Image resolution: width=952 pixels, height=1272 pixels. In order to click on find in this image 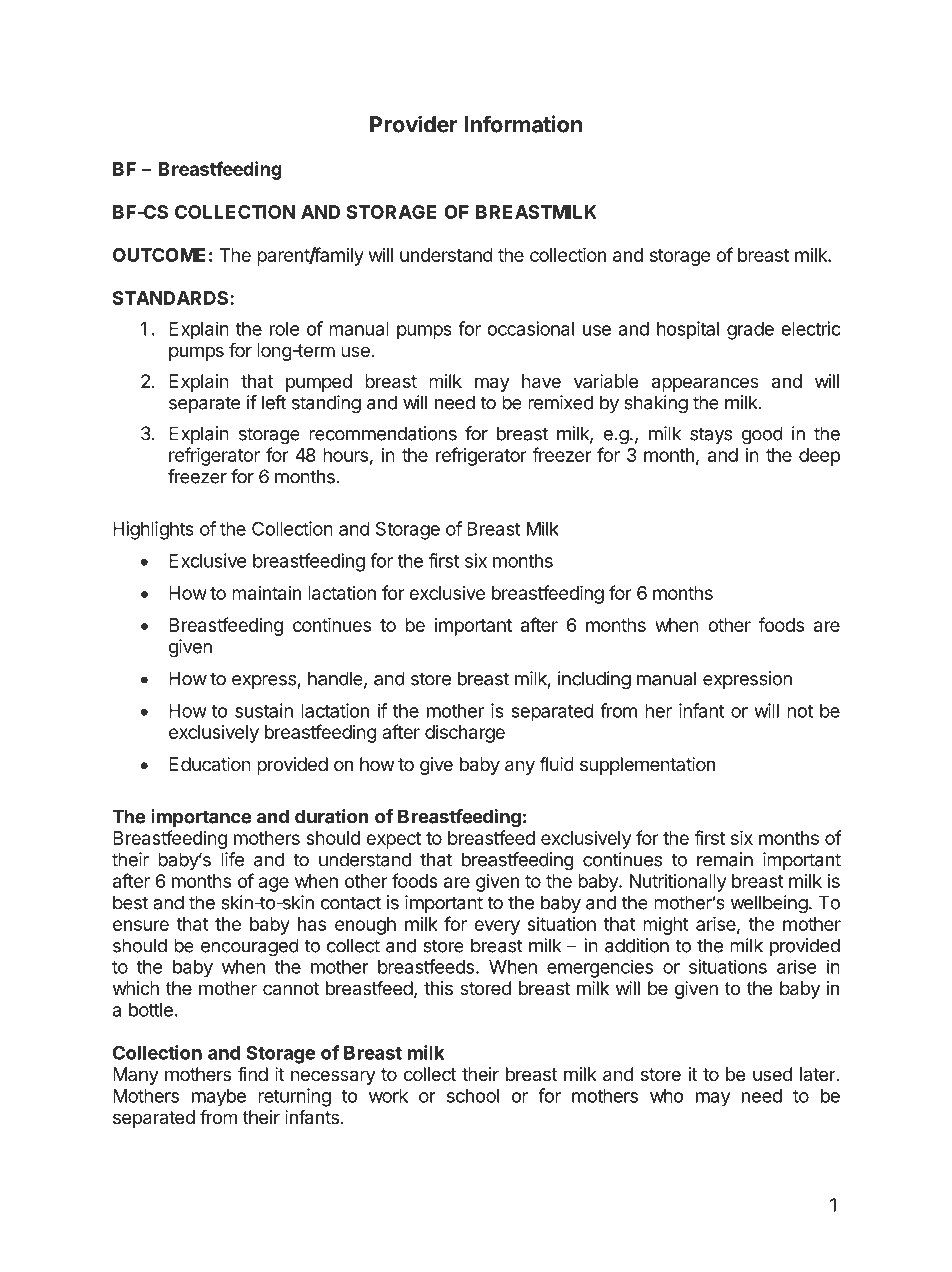, I will do `click(253, 1074)`.
